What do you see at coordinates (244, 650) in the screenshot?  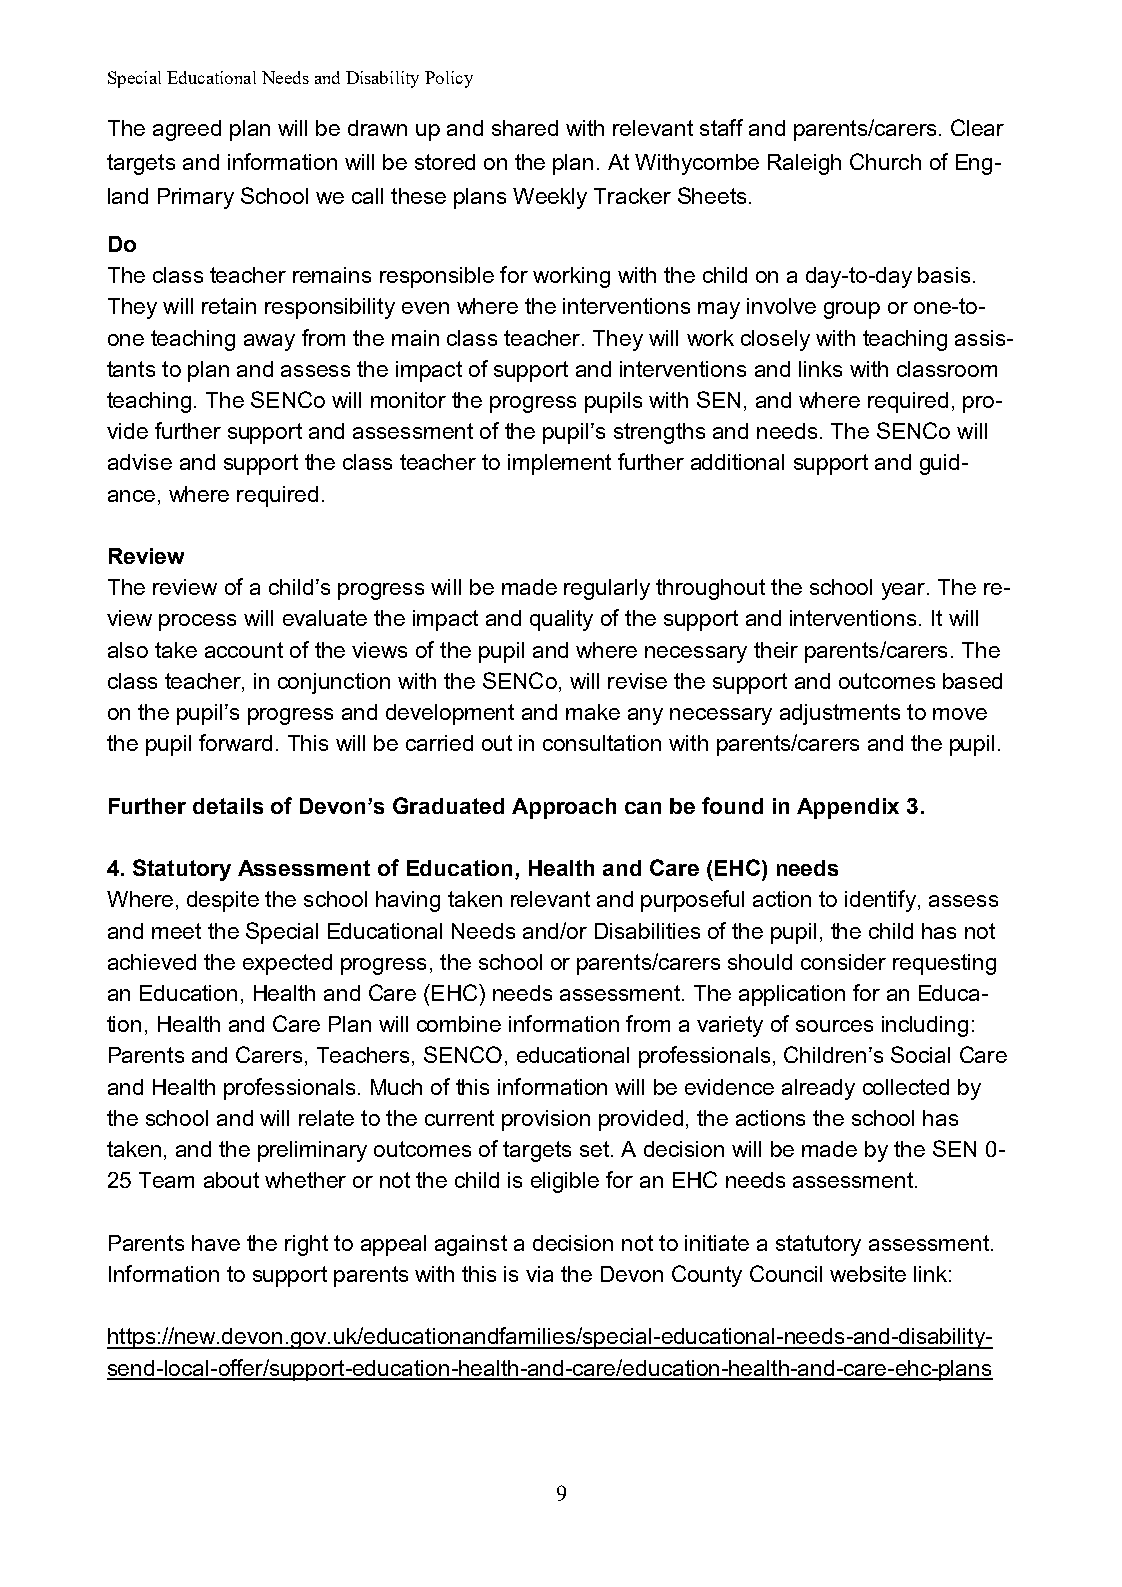 I see `account` at bounding box center [244, 650].
